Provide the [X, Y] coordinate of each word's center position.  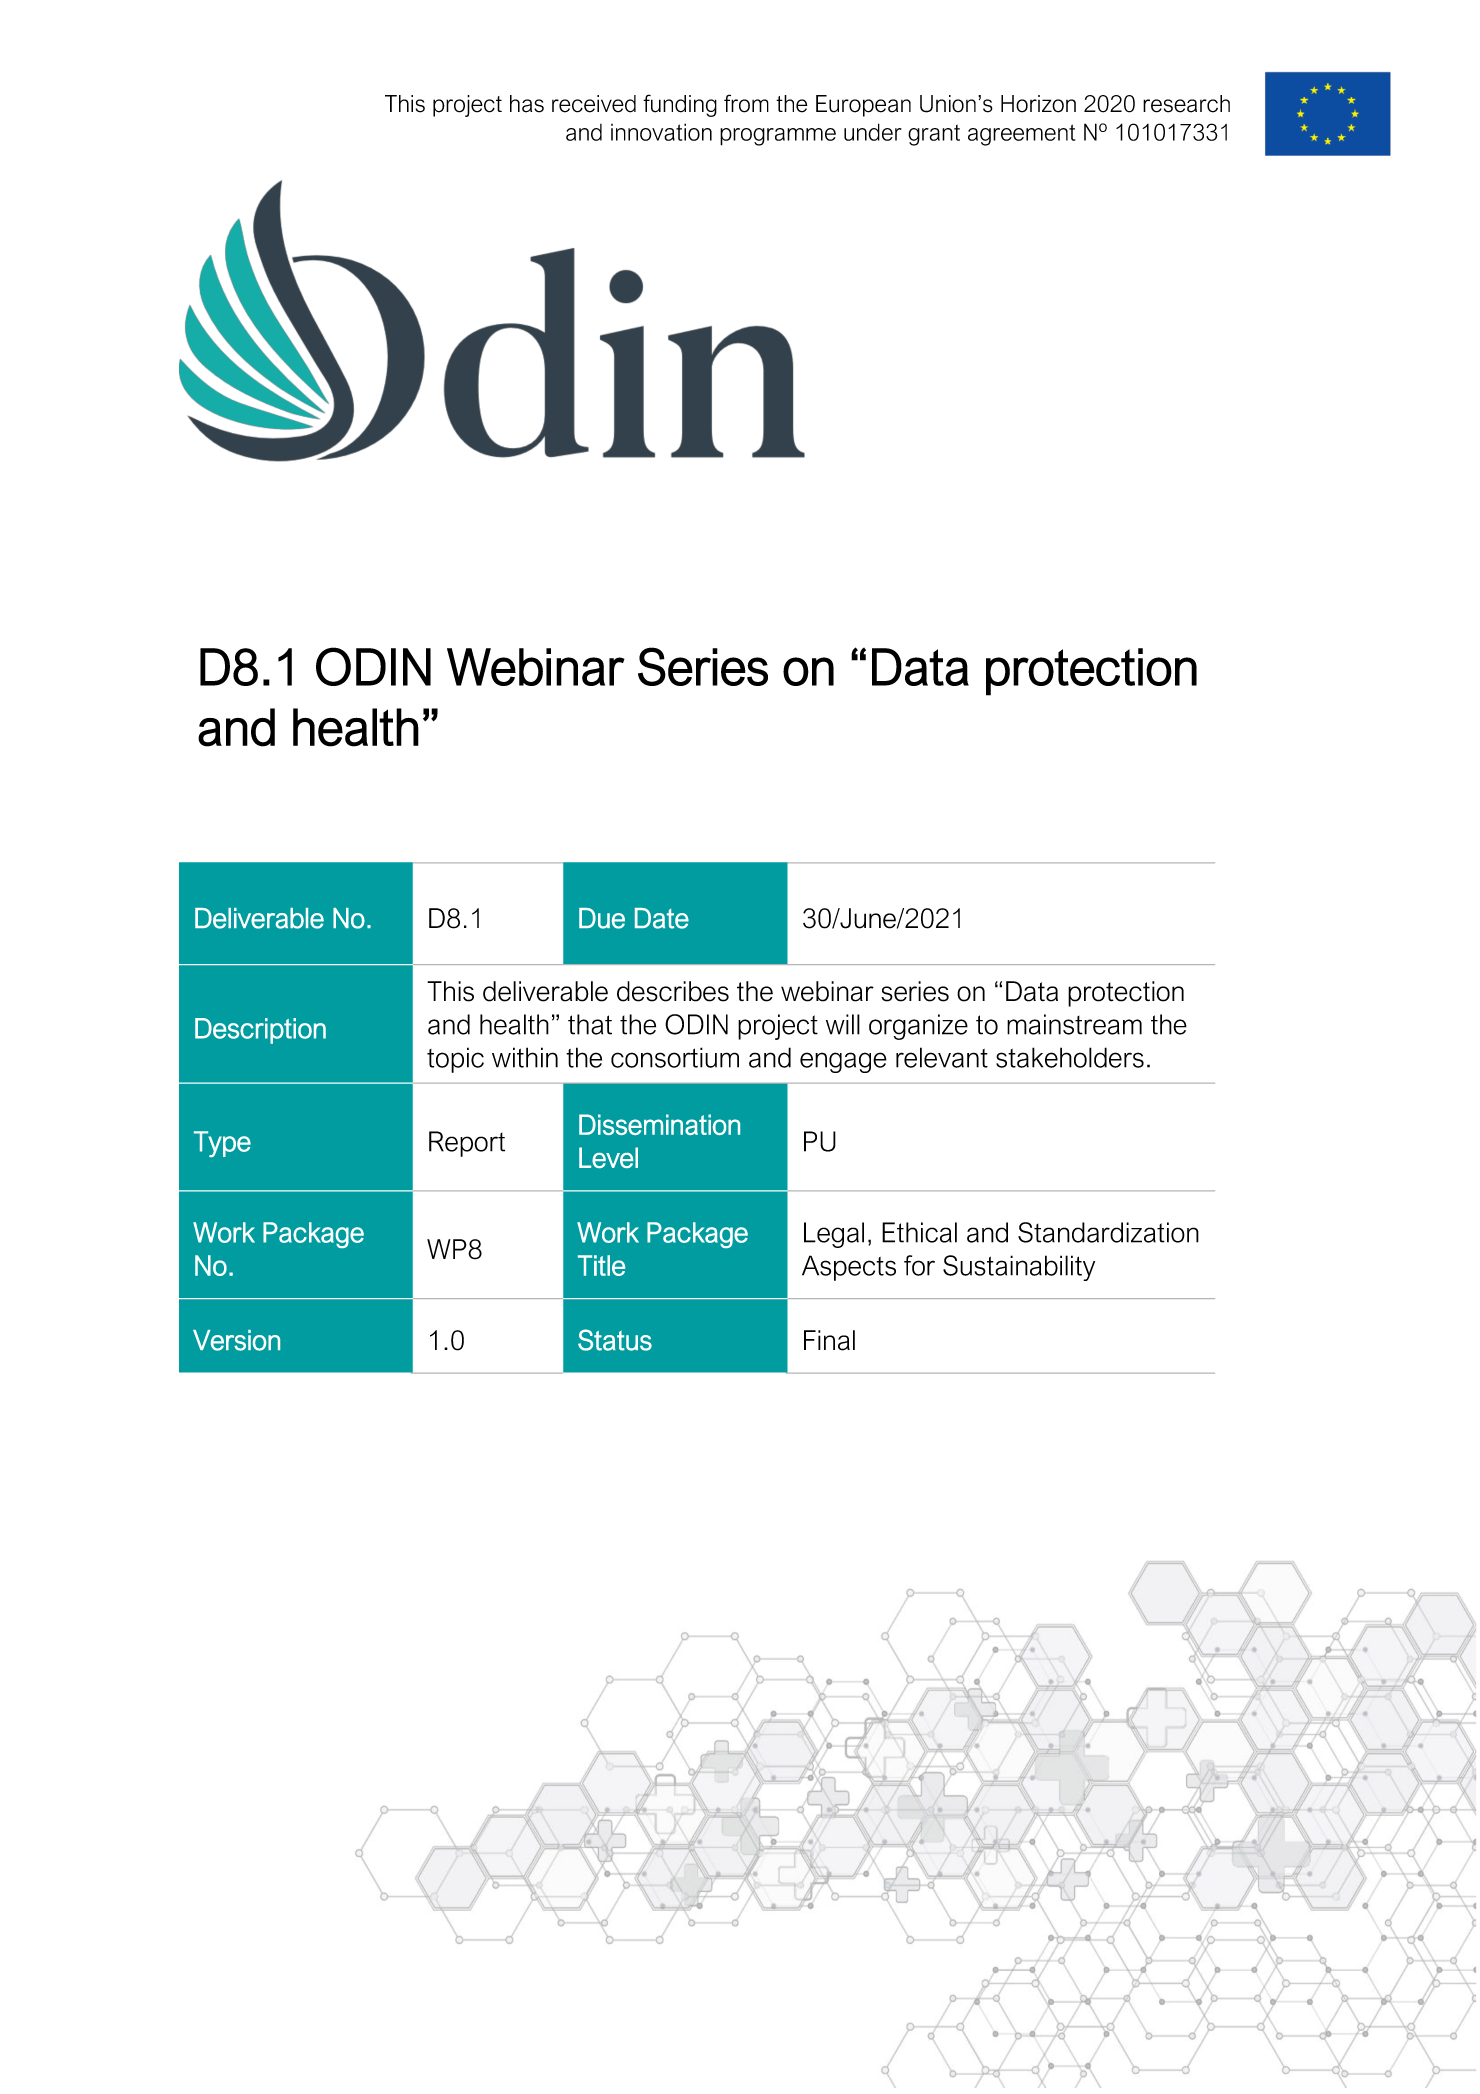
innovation [661, 132]
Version [236, 1340]
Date [662, 918]
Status [615, 1340]
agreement [1021, 135]
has [527, 104]
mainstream [1074, 1024]
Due [602, 918]
